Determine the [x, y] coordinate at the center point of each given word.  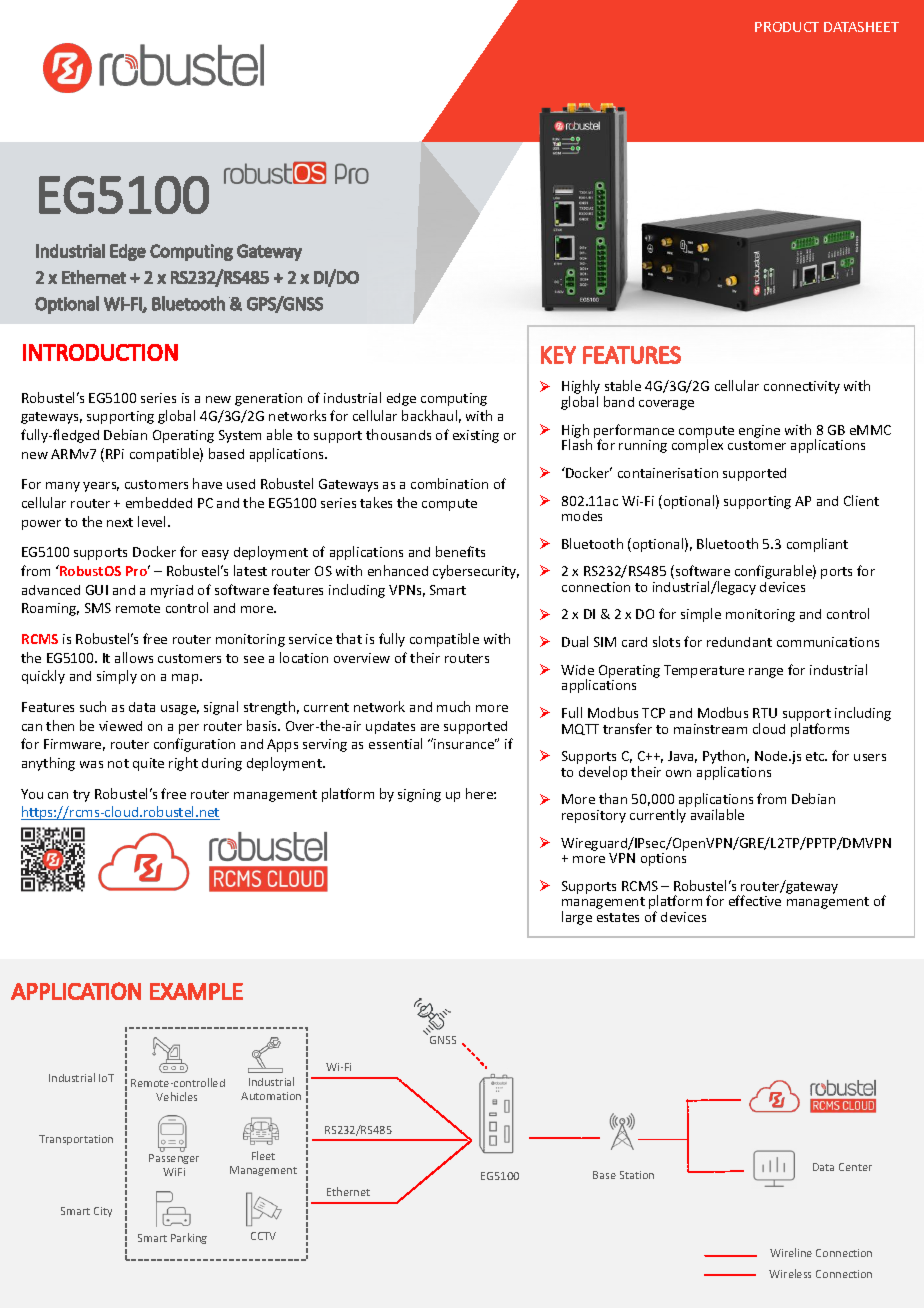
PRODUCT [787, 27]
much [453, 706]
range [766, 673]
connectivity [802, 387]
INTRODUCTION [100, 352]
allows [134, 657]
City [103, 1212]
